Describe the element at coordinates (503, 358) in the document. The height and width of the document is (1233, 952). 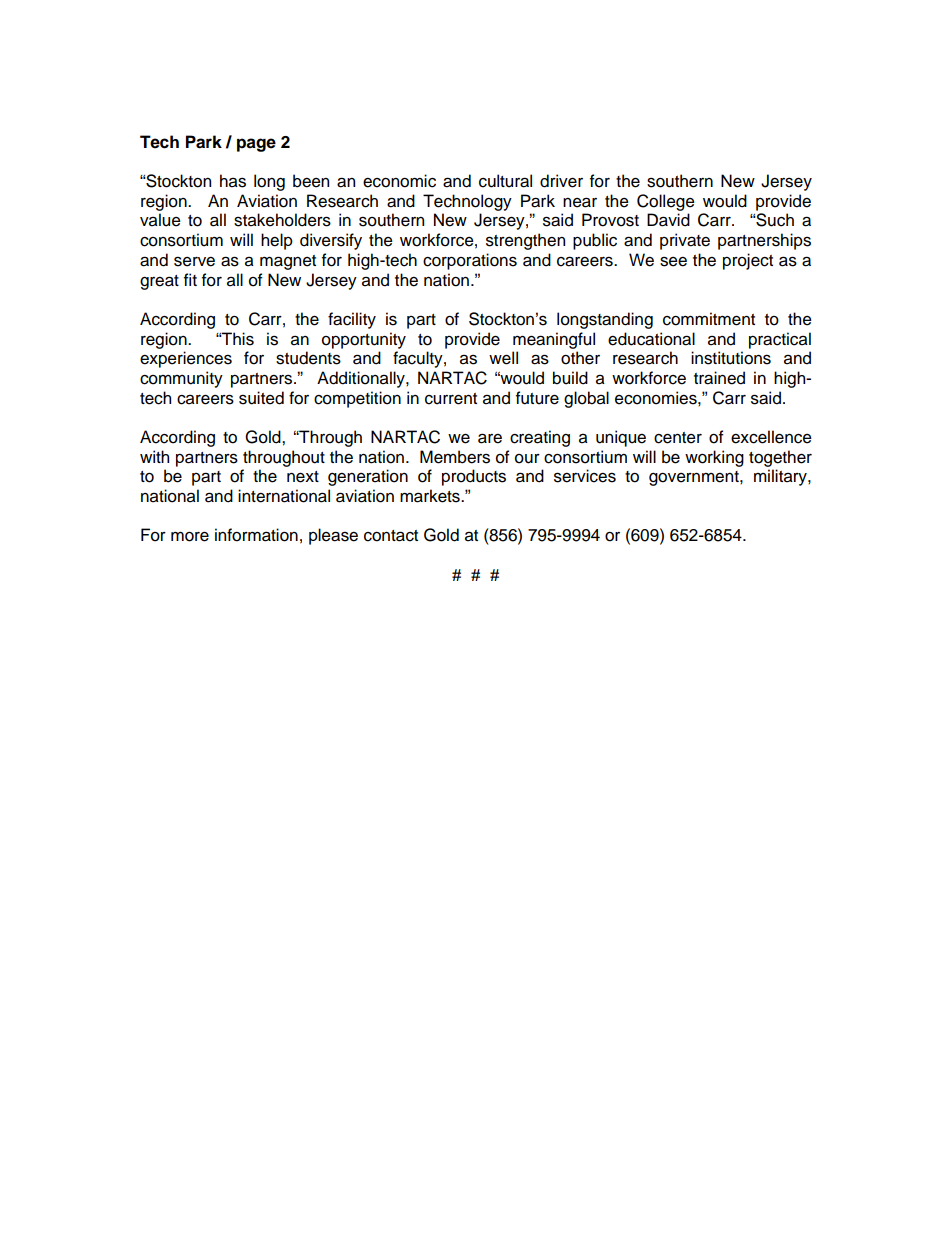
I see `well` at that location.
